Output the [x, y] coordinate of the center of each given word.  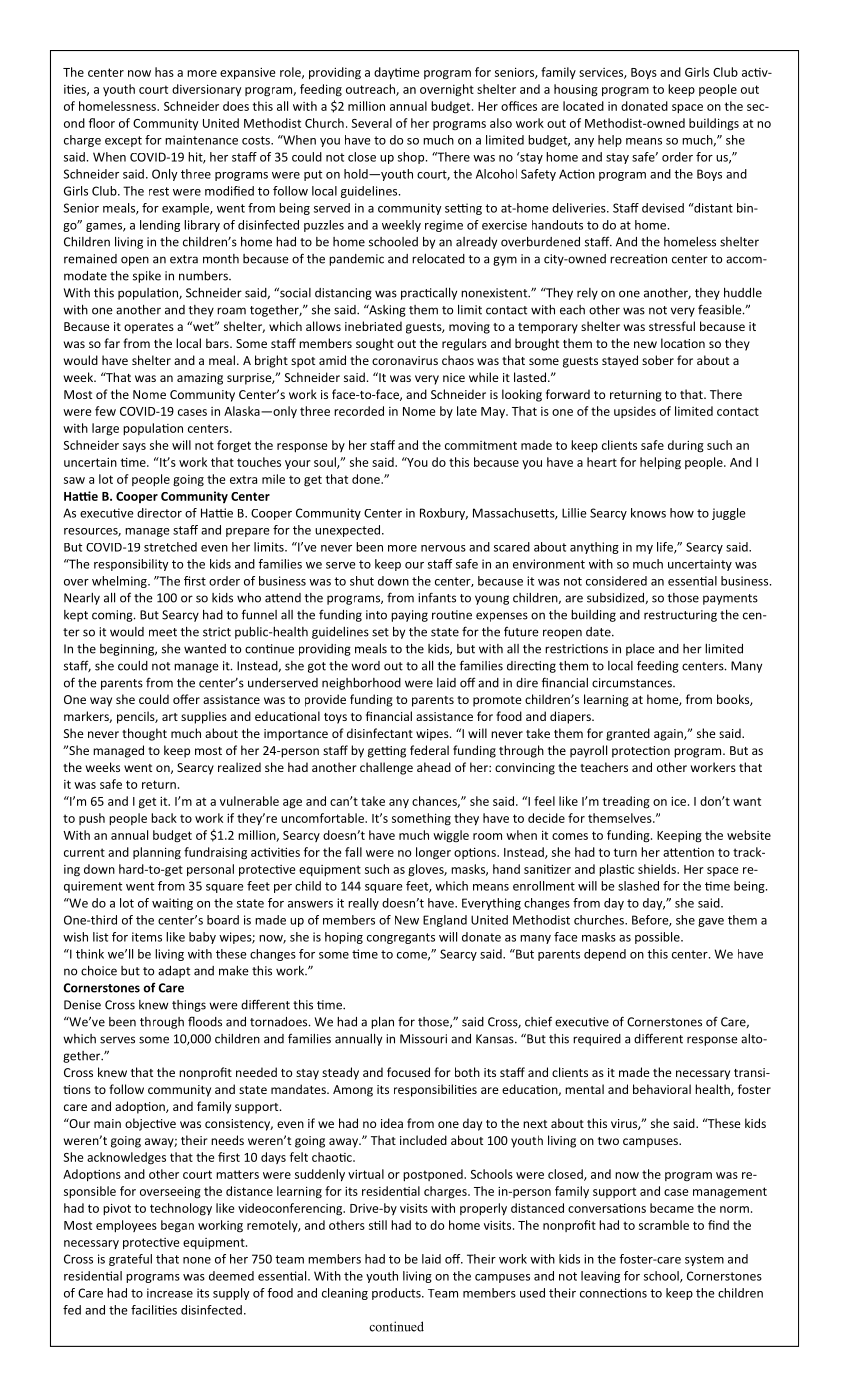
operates [149, 328]
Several [371, 123]
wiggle [451, 836]
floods [205, 1021]
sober [658, 360]
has [164, 72]
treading [626, 802]
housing [576, 90]
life [666, 548]
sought [375, 344]
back [164, 818]
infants [437, 597]
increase [170, 1293]
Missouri [423, 1039]
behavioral [662, 1089]
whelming [120, 582]
